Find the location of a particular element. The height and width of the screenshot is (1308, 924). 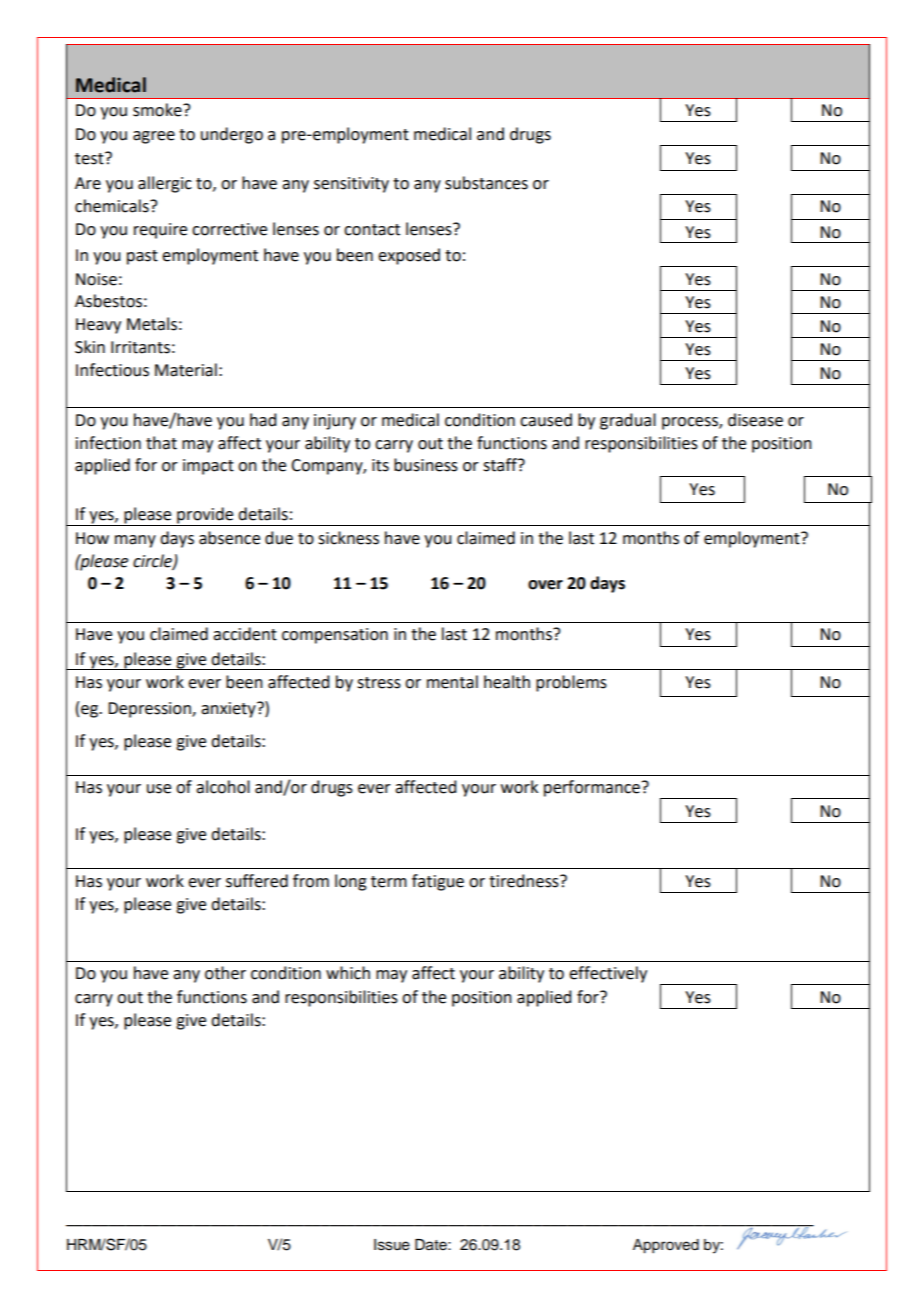

performance is located at coordinates (592, 788).
